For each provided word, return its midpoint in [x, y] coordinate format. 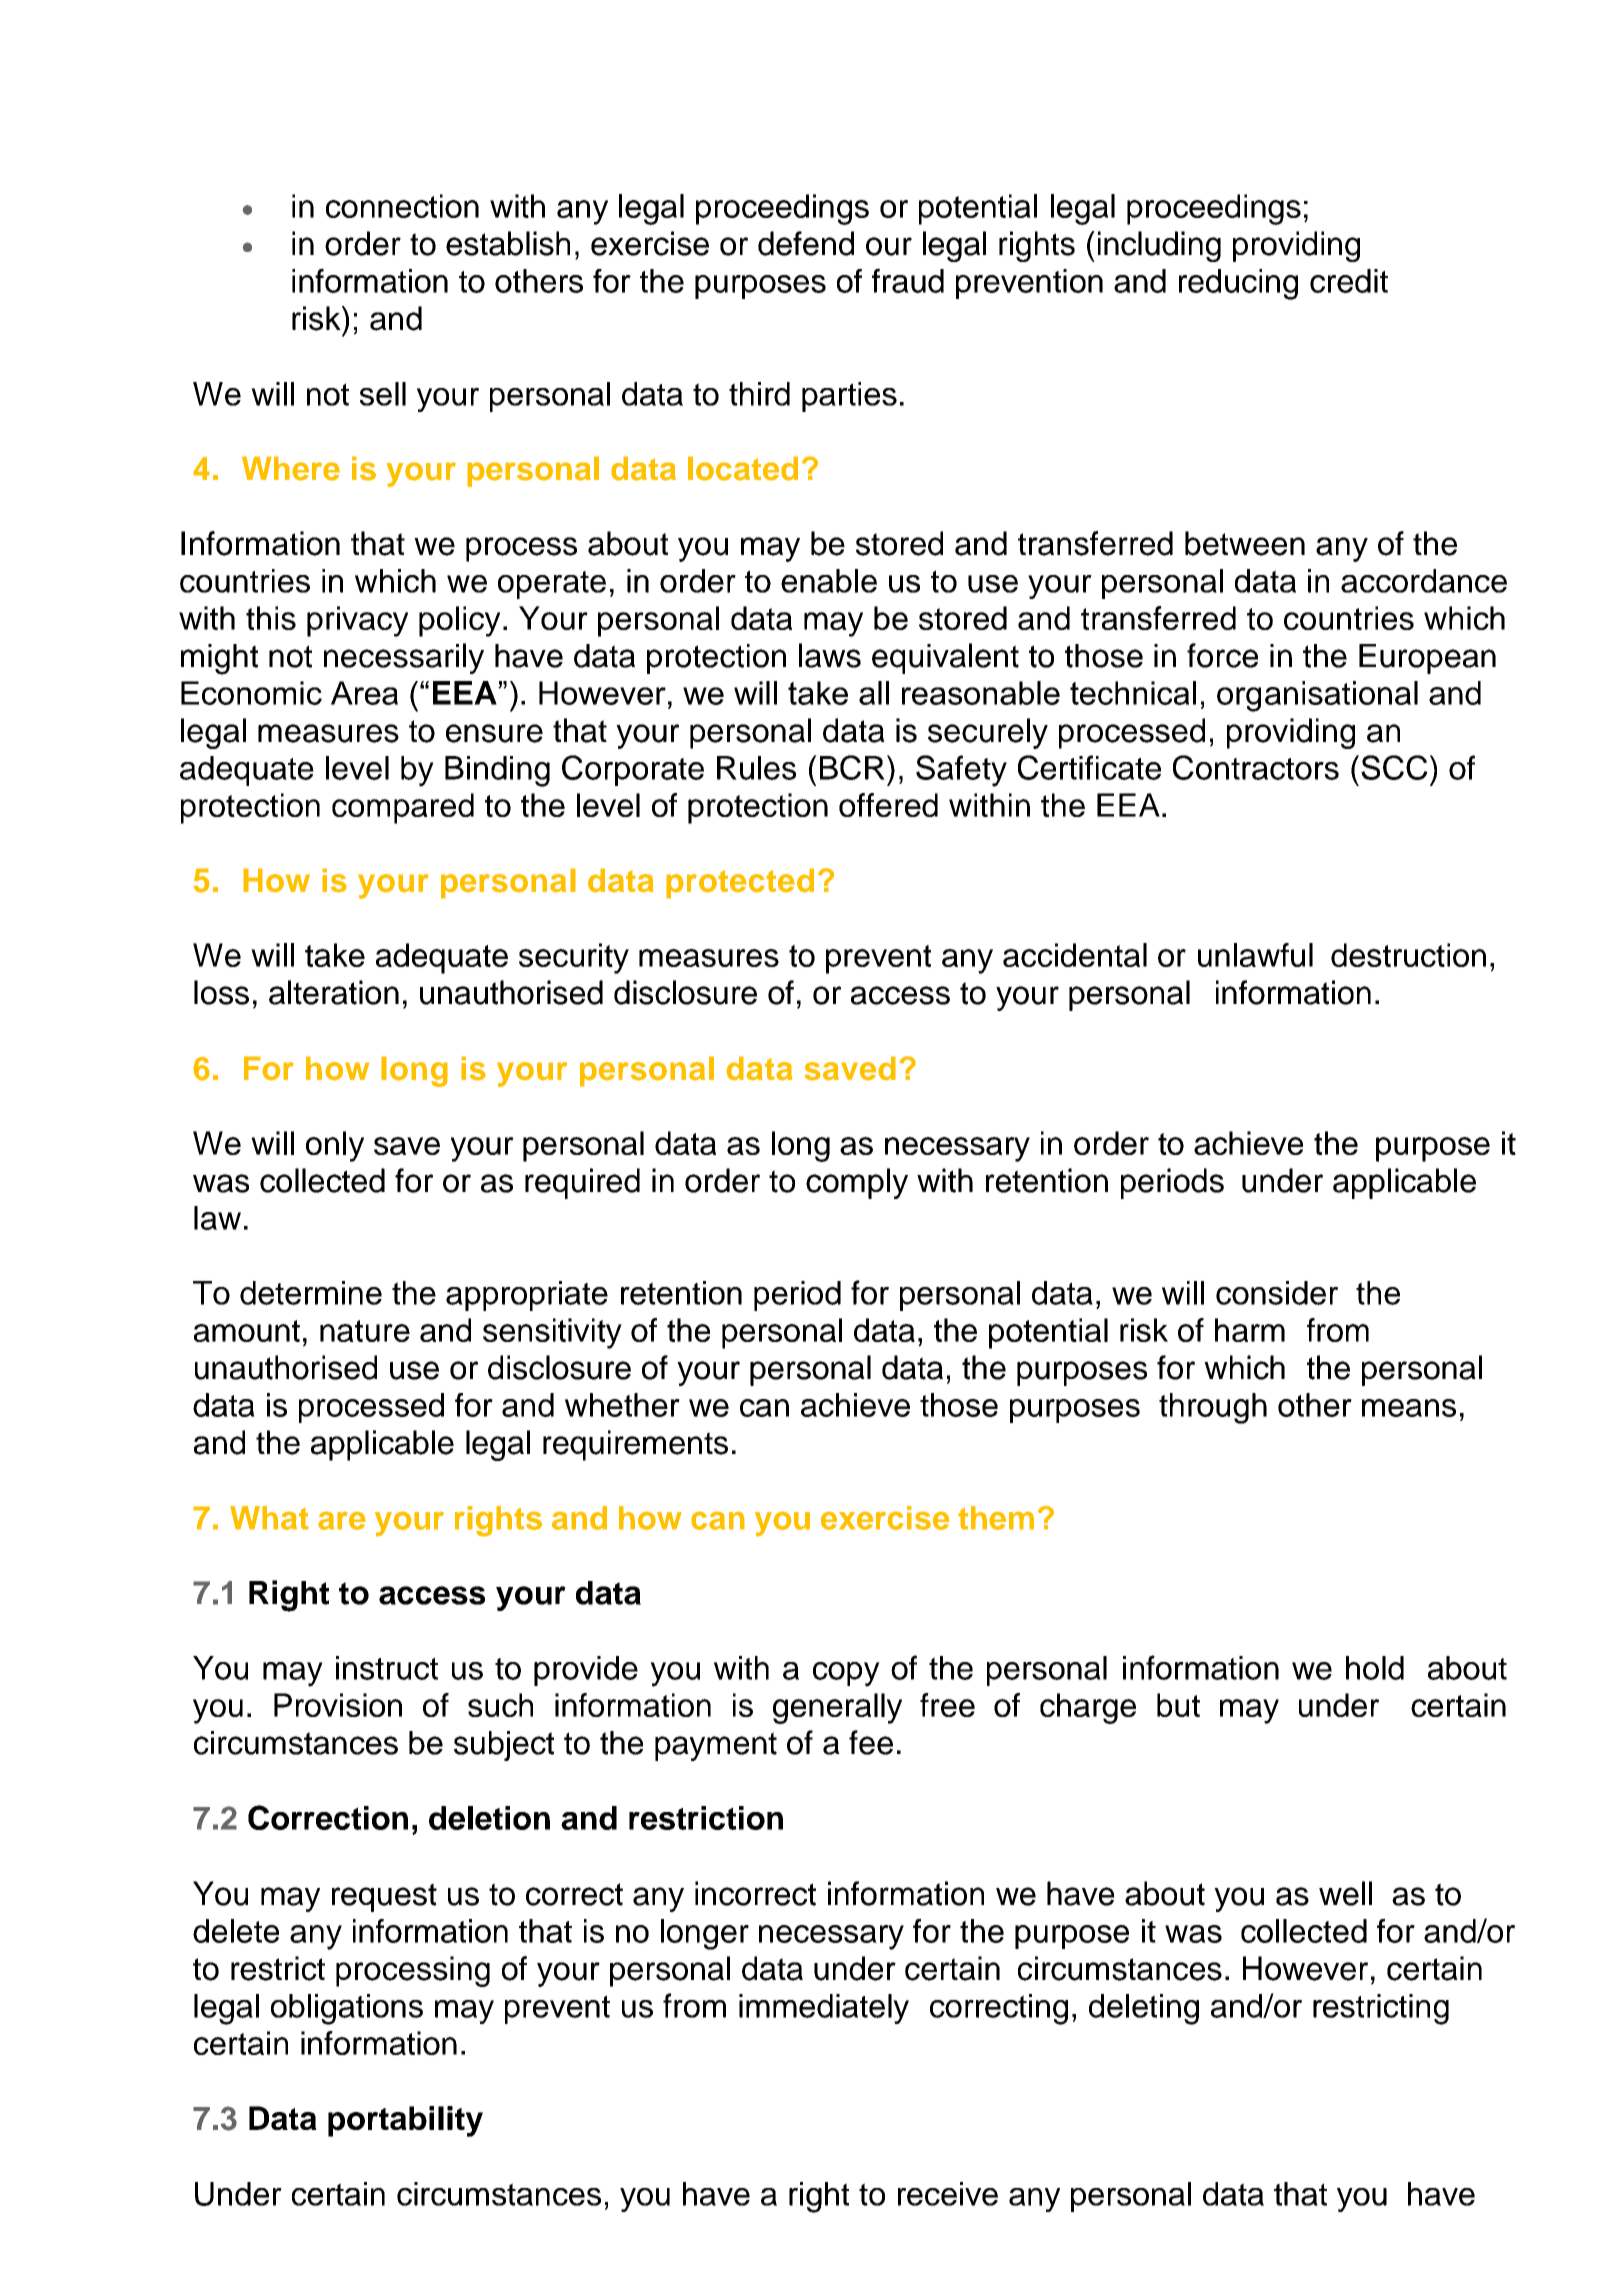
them [996, 1518]
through [1213, 1408]
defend [806, 243]
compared [403, 808]
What [269, 1518]
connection [402, 206]
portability [405, 2121]
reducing [1238, 284]
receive [948, 2194]
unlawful [1255, 955]
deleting [1144, 2009]
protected [740, 883]
